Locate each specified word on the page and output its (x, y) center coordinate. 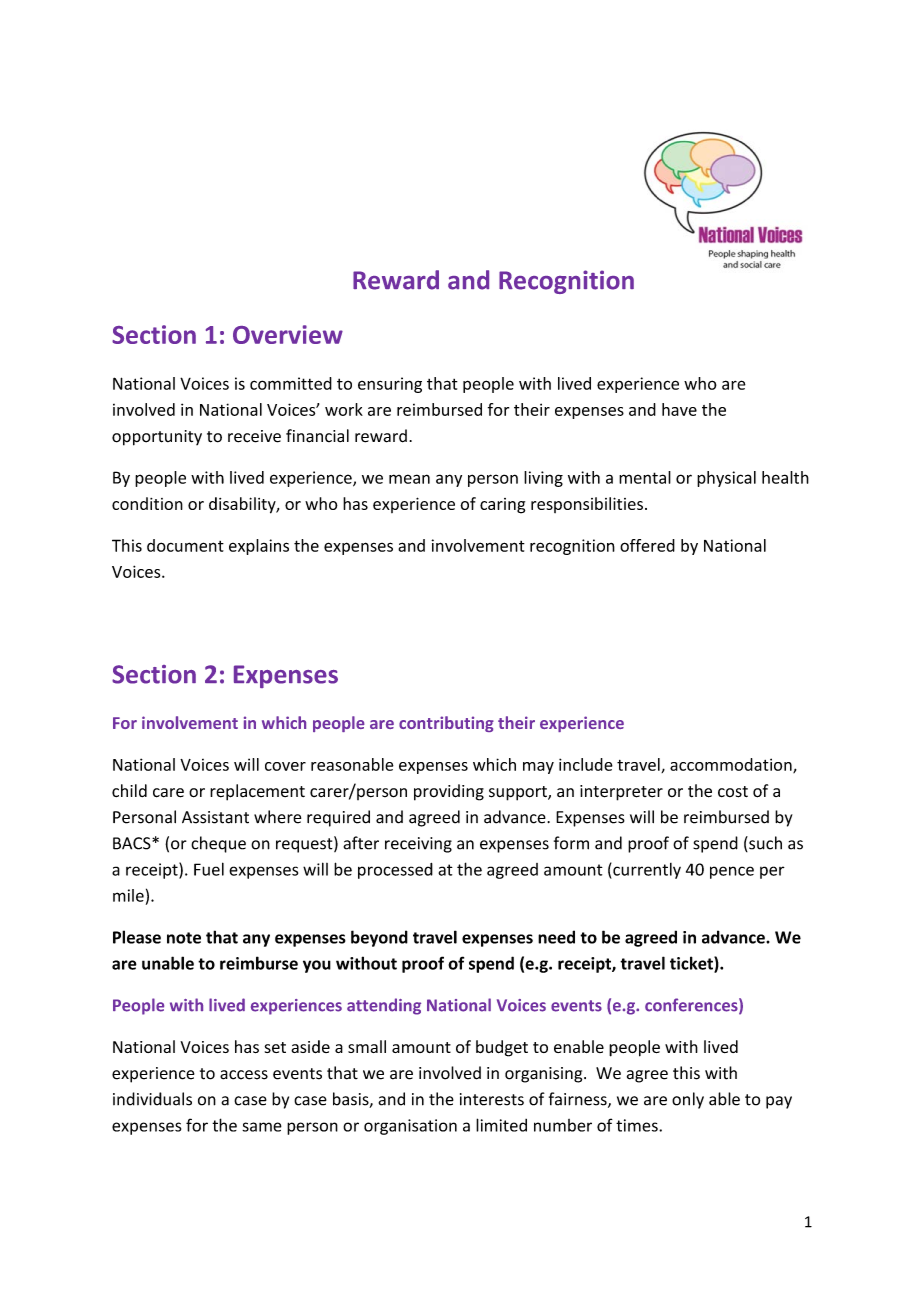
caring (502, 506)
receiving (418, 845)
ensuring (390, 385)
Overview (288, 334)
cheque (218, 844)
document (185, 545)
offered (647, 545)
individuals (152, 1099)
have (679, 409)
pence (732, 872)
